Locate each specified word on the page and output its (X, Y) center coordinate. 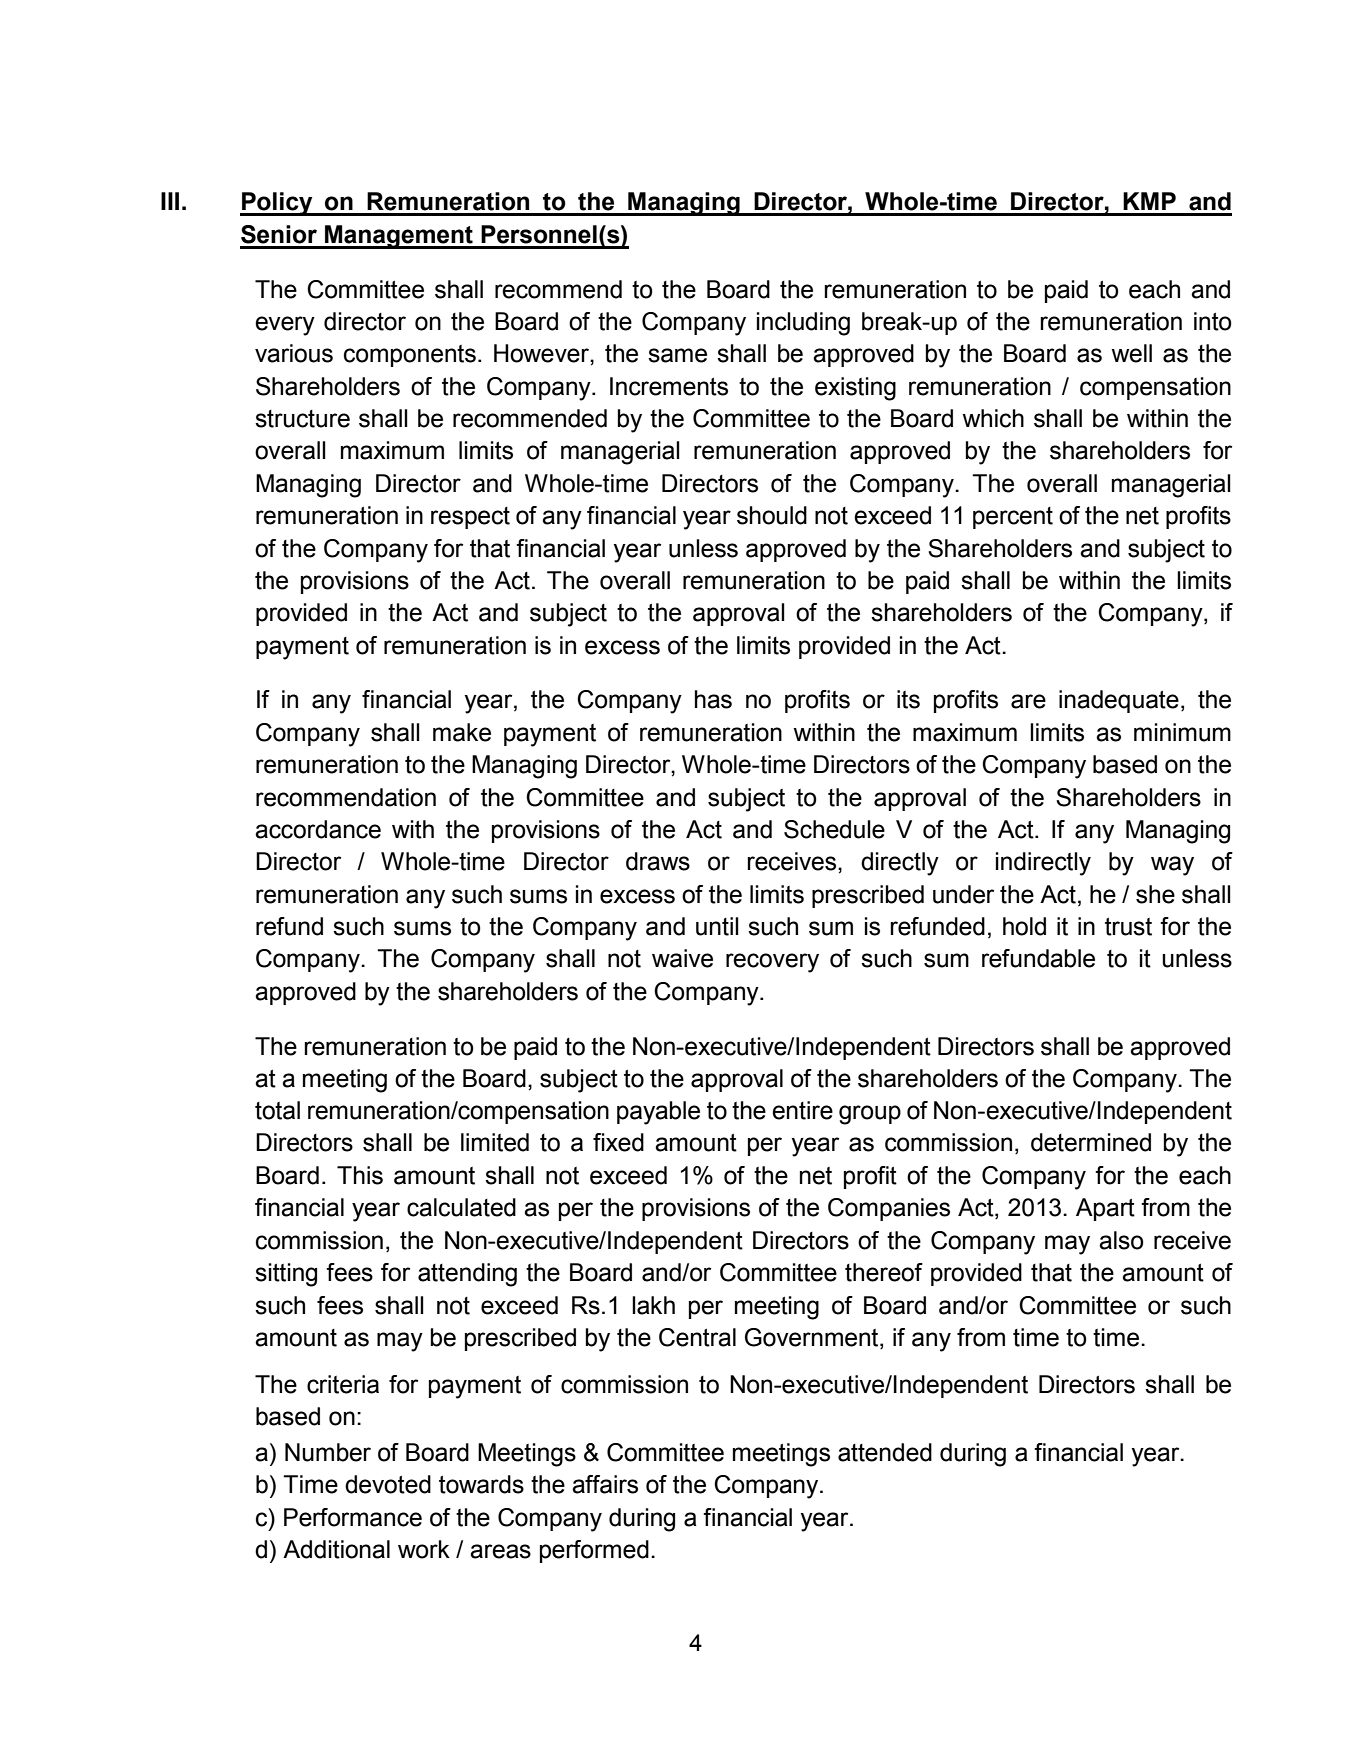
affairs (605, 1484)
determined (1091, 1142)
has (713, 699)
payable (658, 1113)
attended (885, 1452)
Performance (353, 1517)
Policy (277, 204)
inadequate (1119, 701)
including (803, 324)
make (462, 732)
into (1213, 321)
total (277, 1110)
